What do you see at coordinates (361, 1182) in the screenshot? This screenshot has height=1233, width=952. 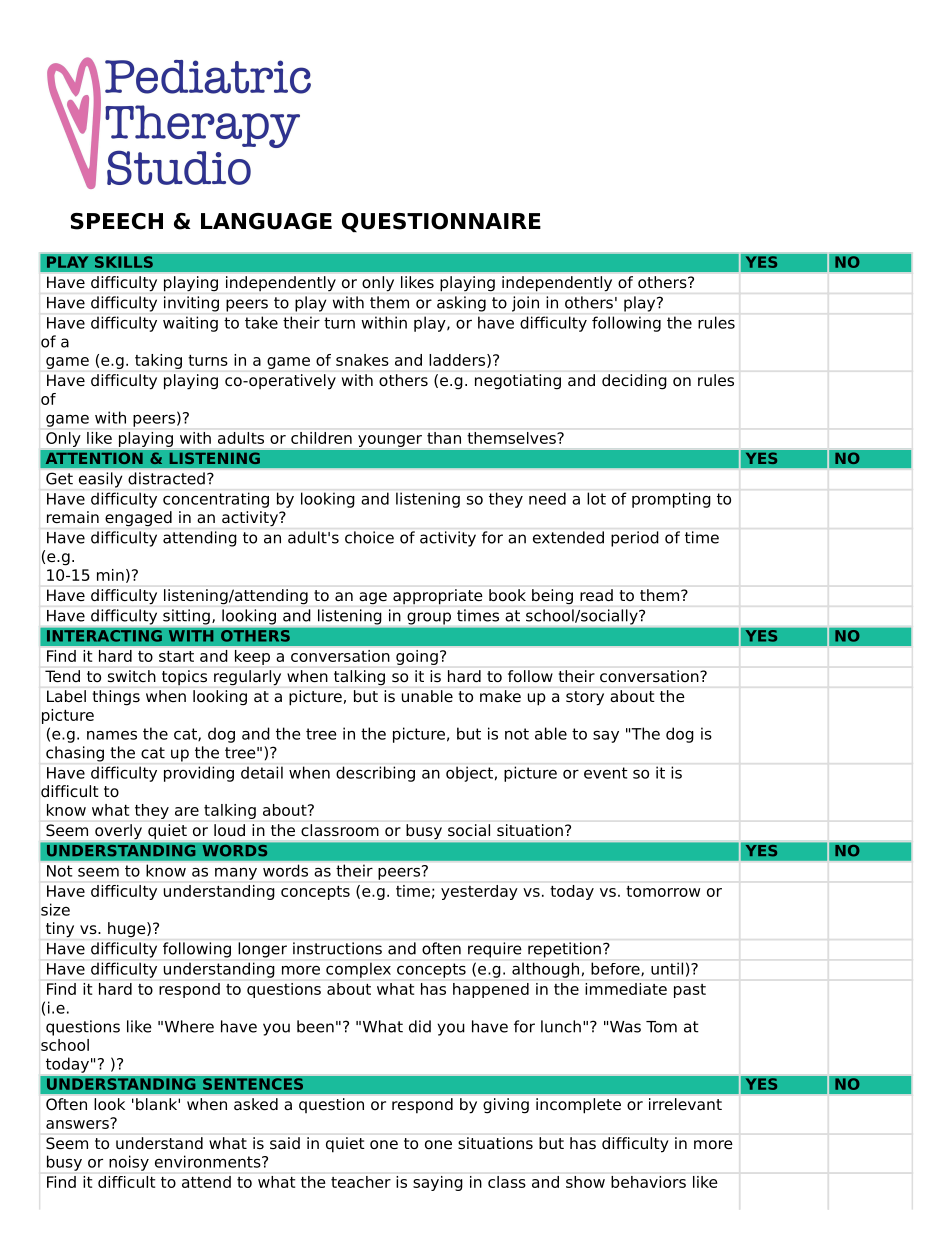 I see `teacher` at bounding box center [361, 1182].
